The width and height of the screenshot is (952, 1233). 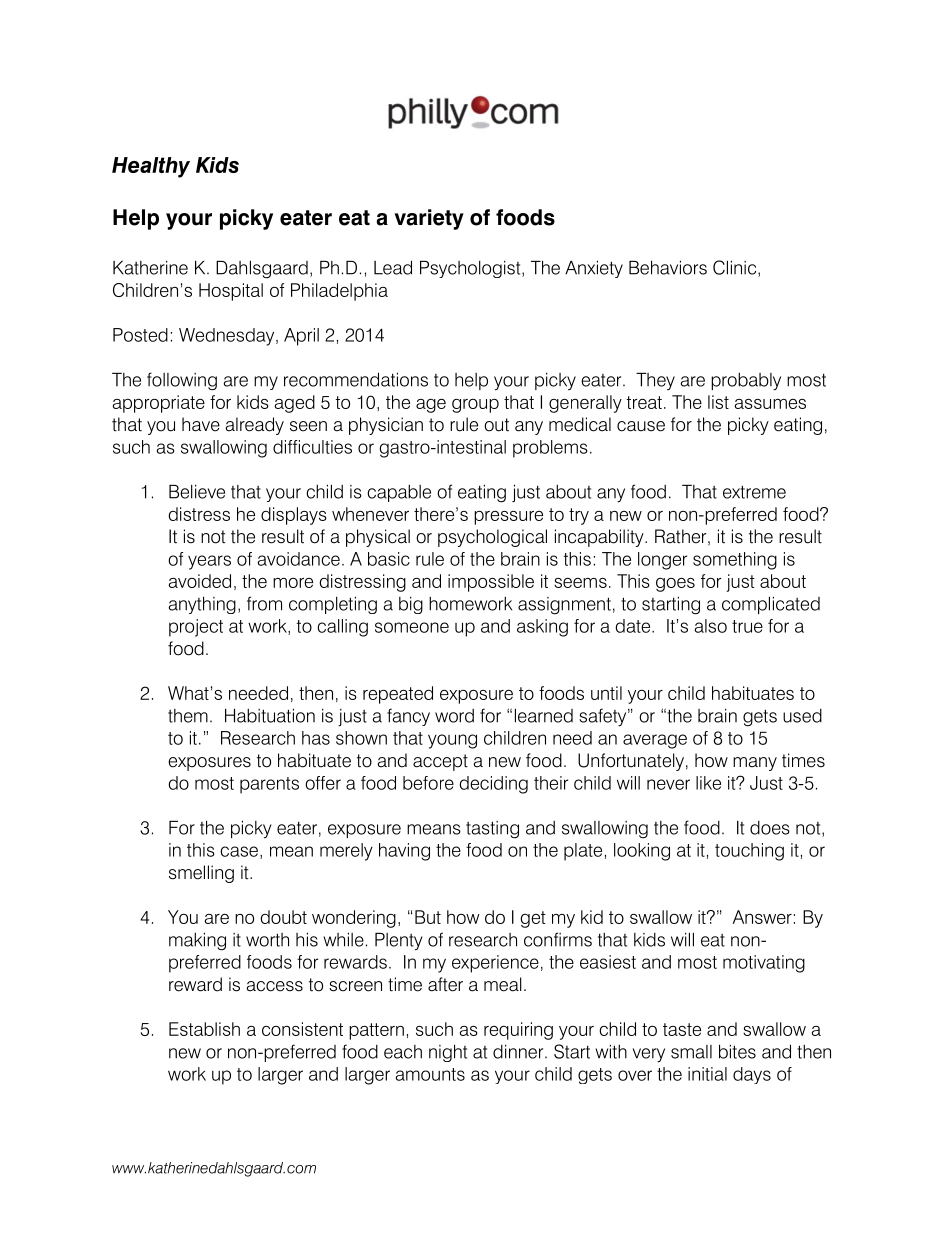 I want to click on Healthy, so click(x=151, y=167).
